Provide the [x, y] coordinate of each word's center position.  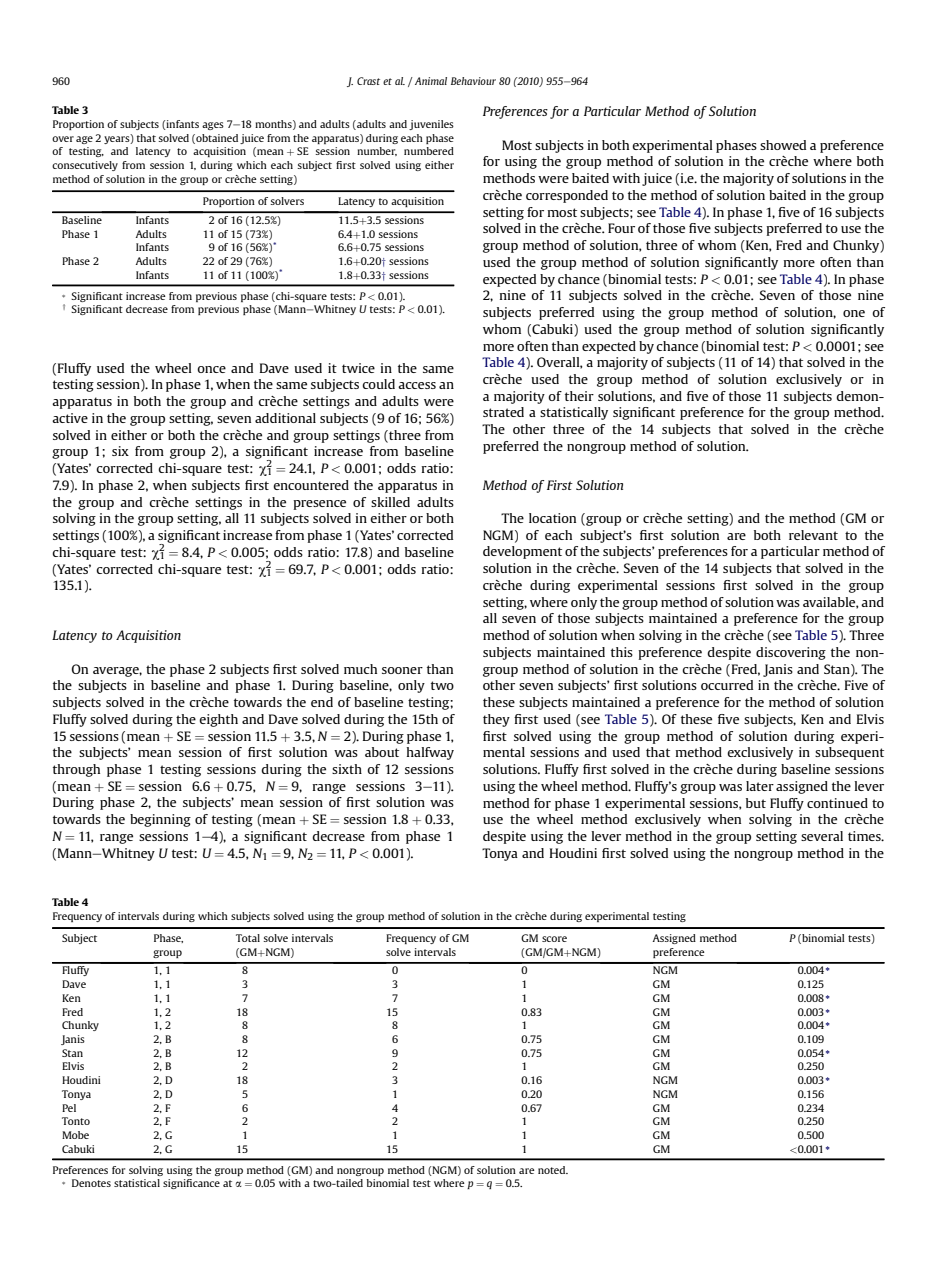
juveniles [431, 125]
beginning [160, 820]
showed [783, 145]
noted [553, 1170]
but [756, 803]
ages [213, 126]
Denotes [91, 1183]
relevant [813, 535]
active [70, 418]
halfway [430, 753]
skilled [390, 502]
